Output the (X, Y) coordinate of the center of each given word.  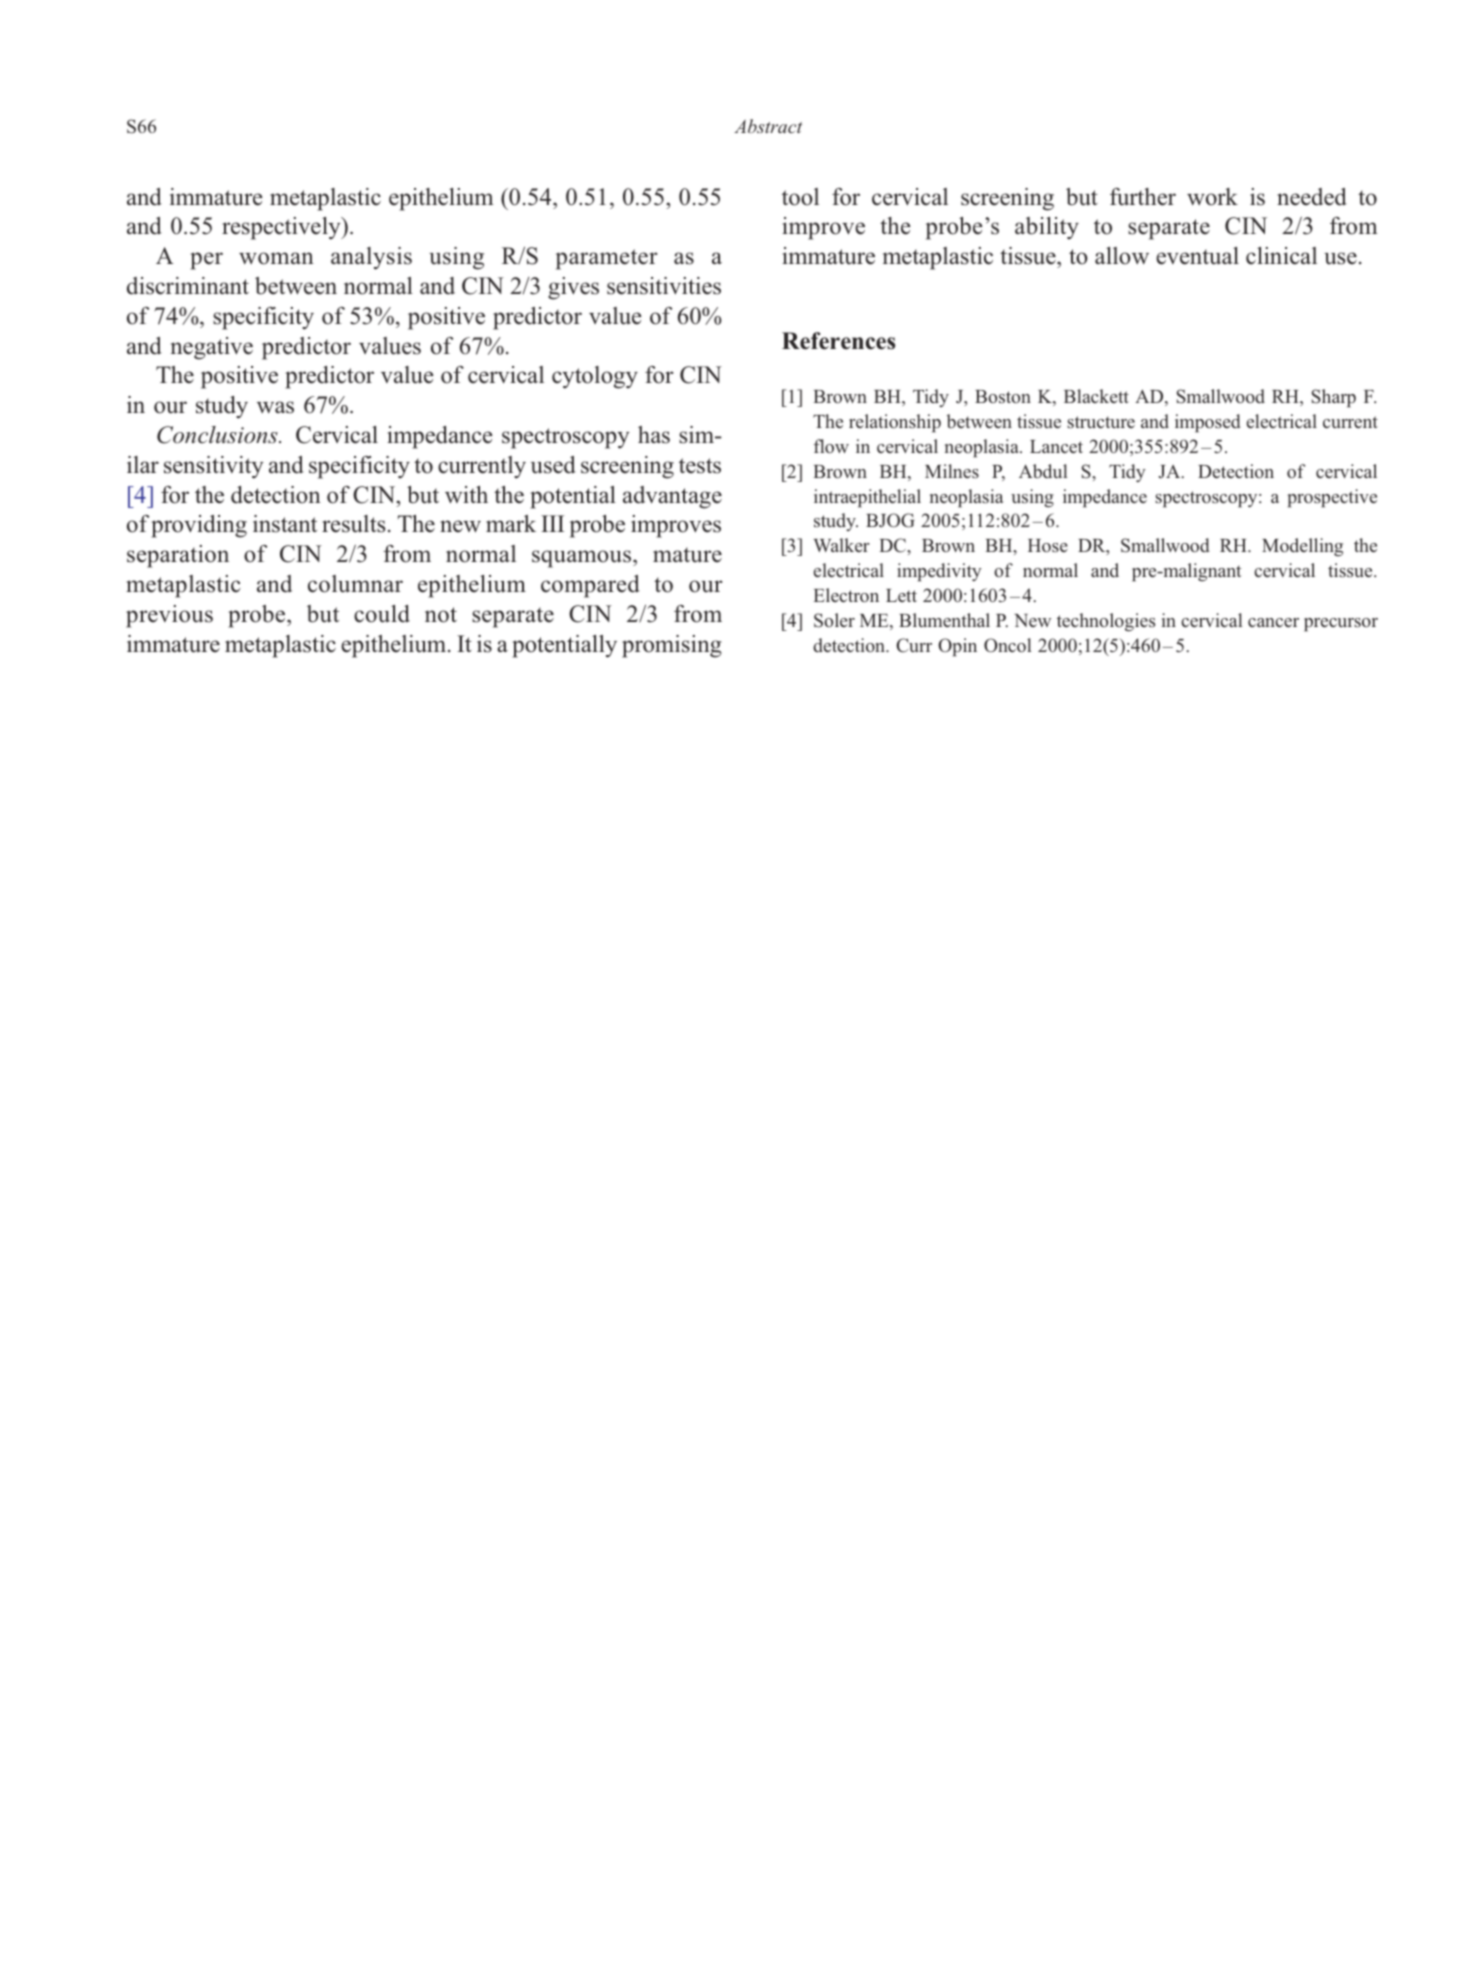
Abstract (768, 126)
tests (700, 466)
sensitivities (664, 286)
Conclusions (218, 435)
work (1212, 197)
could (382, 614)
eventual (1197, 256)
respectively (282, 228)
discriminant (188, 286)
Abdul (1043, 471)
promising (672, 646)
